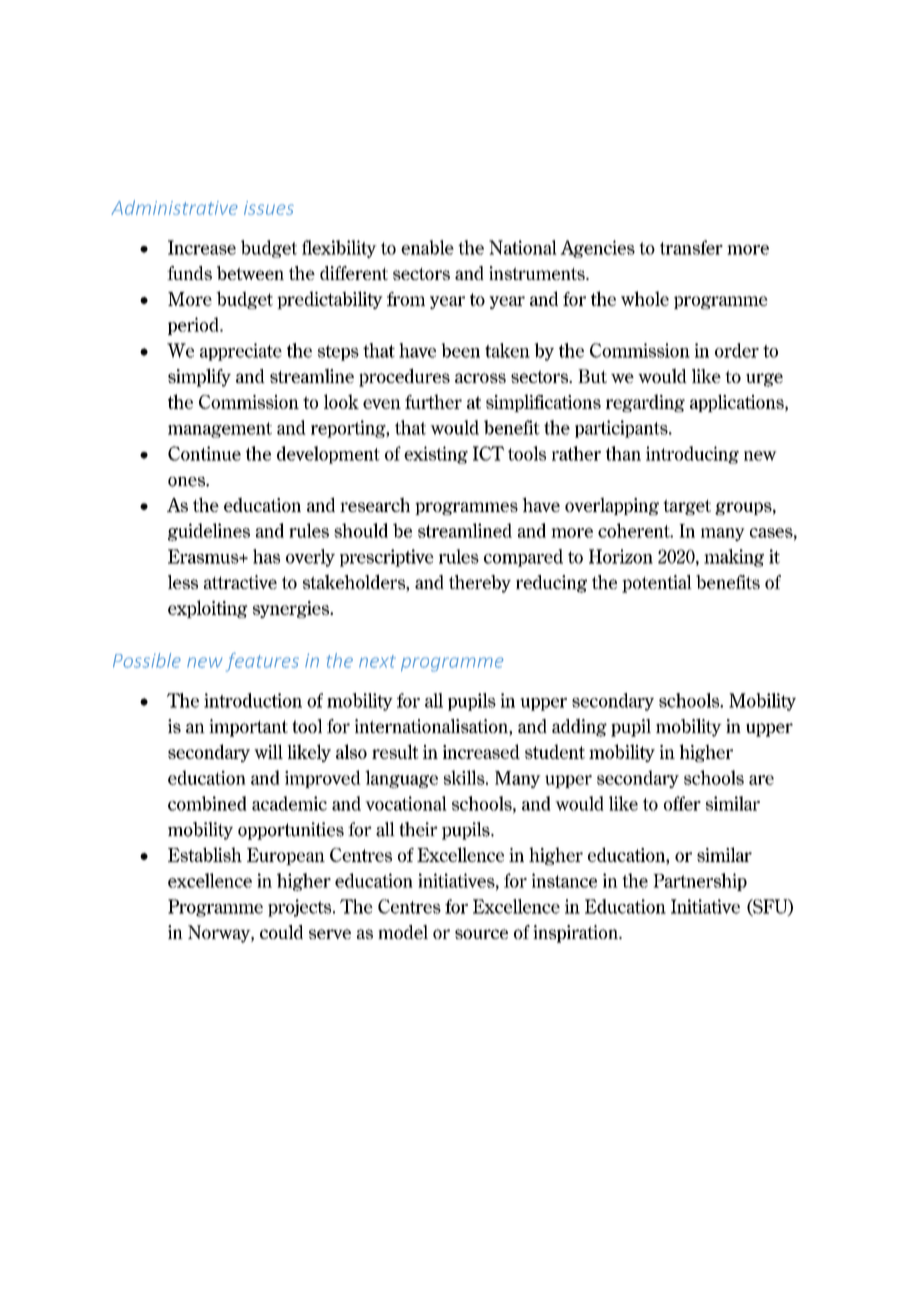  Describe the element at coordinates (481, 934) in the screenshot. I see `source` at that location.
